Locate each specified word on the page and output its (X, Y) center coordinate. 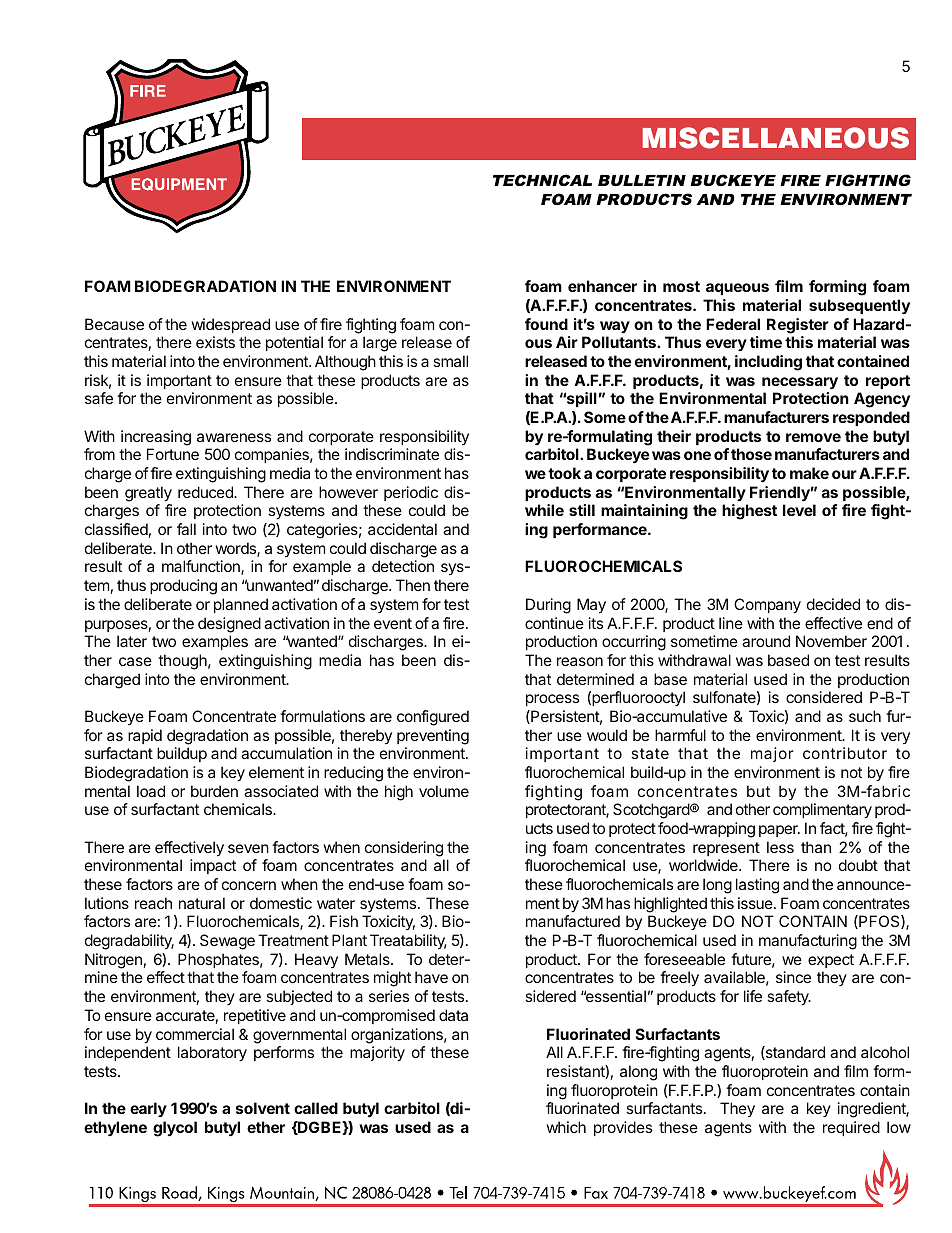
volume (444, 791)
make (809, 473)
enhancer (602, 286)
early (148, 1109)
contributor (845, 753)
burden (214, 791)
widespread (230, 325)
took (564, 473)
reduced (206, 492)
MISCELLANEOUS (776, 138)
